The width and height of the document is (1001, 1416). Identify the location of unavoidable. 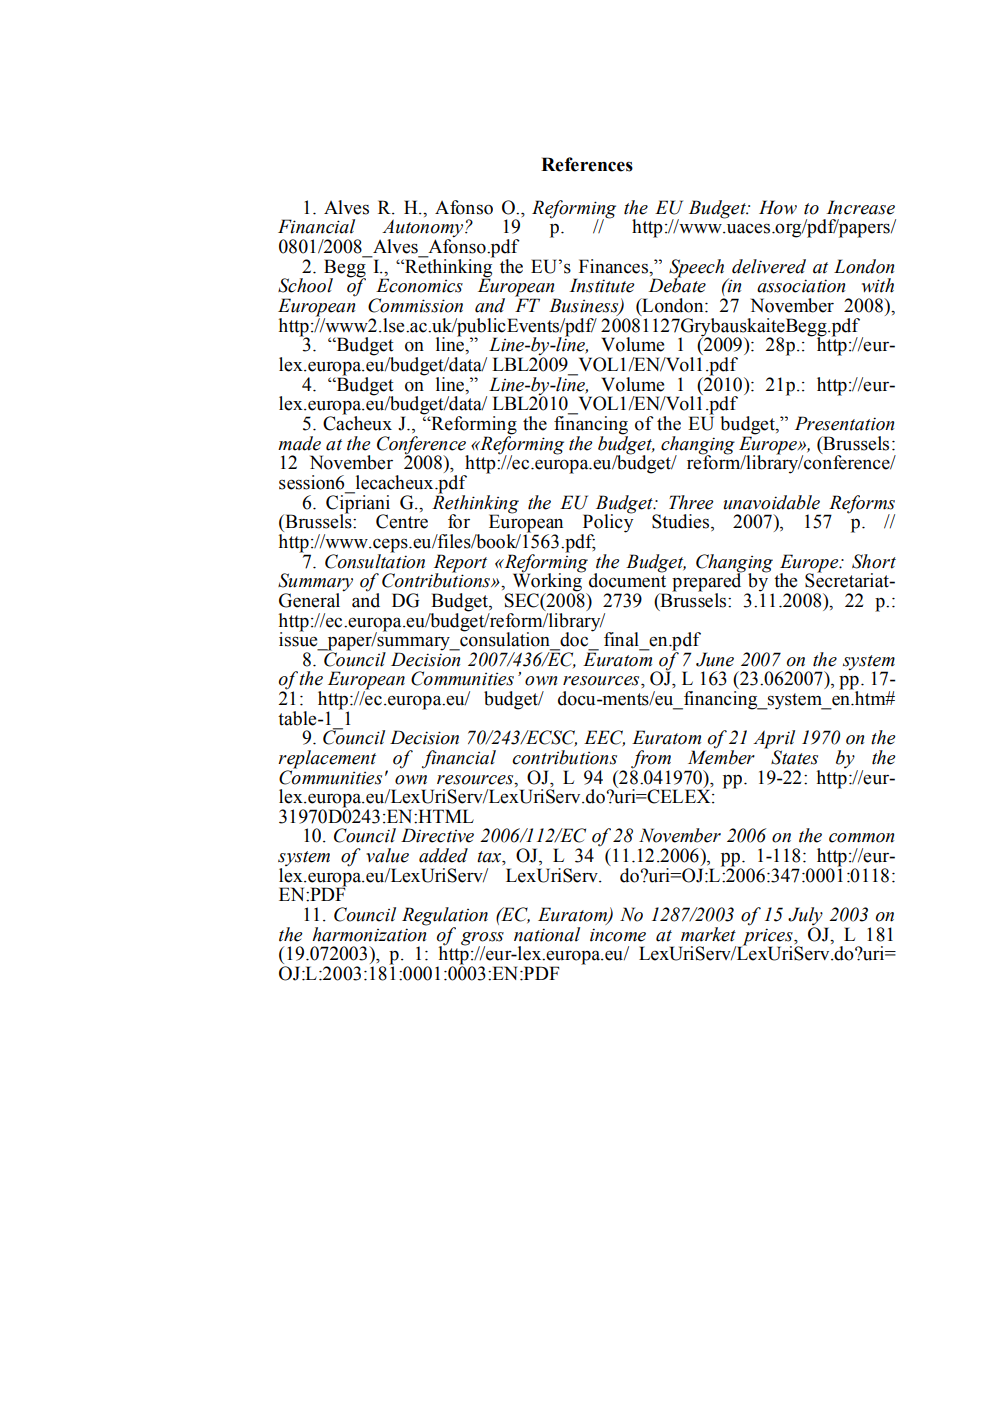
(772, 502).
